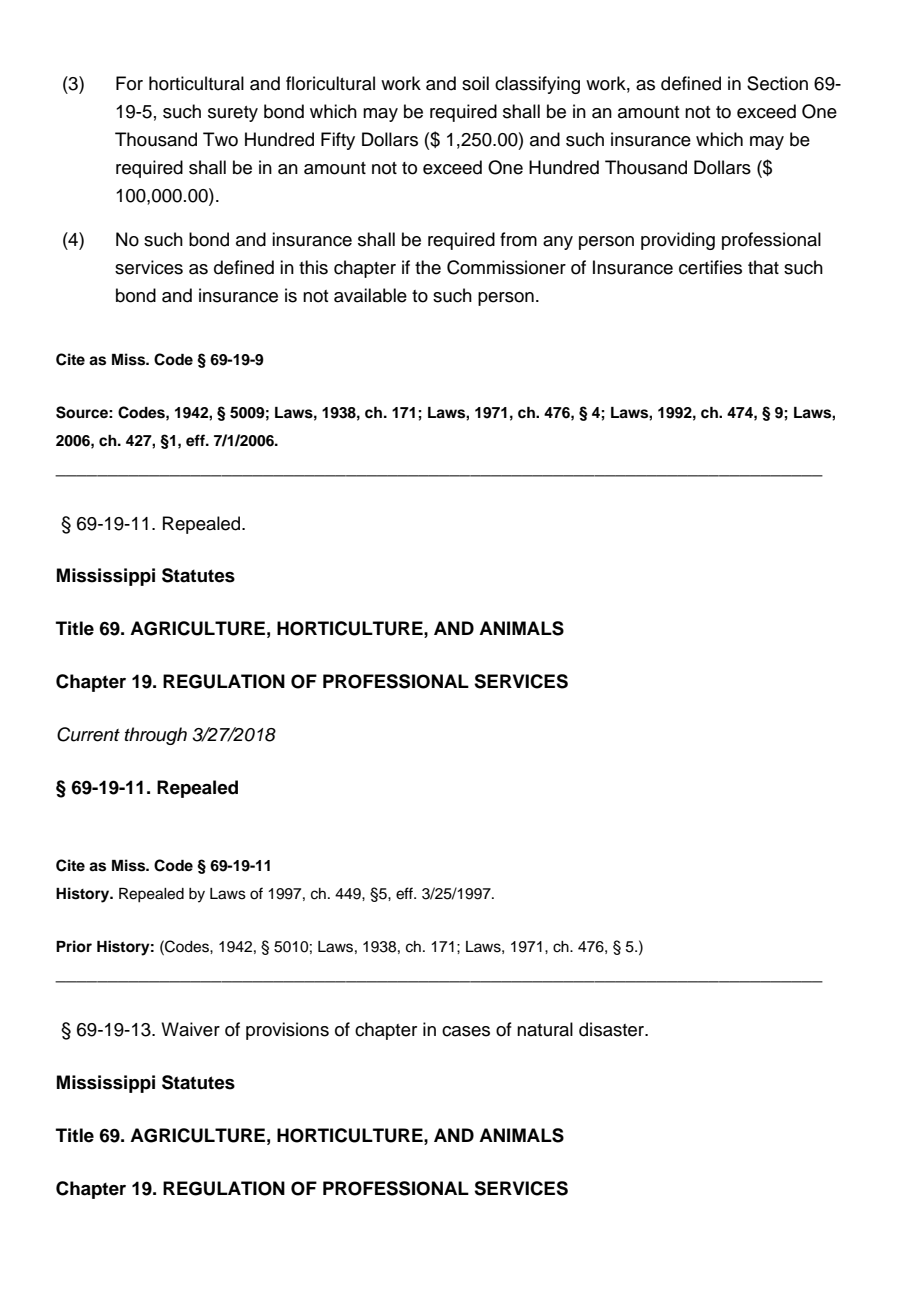 Image resolution: width=924 pixels, height=1308 pixels. What do you see at coordinates (710, 267) in the image?
I see `certifies` at bounding box center [710, 267].
